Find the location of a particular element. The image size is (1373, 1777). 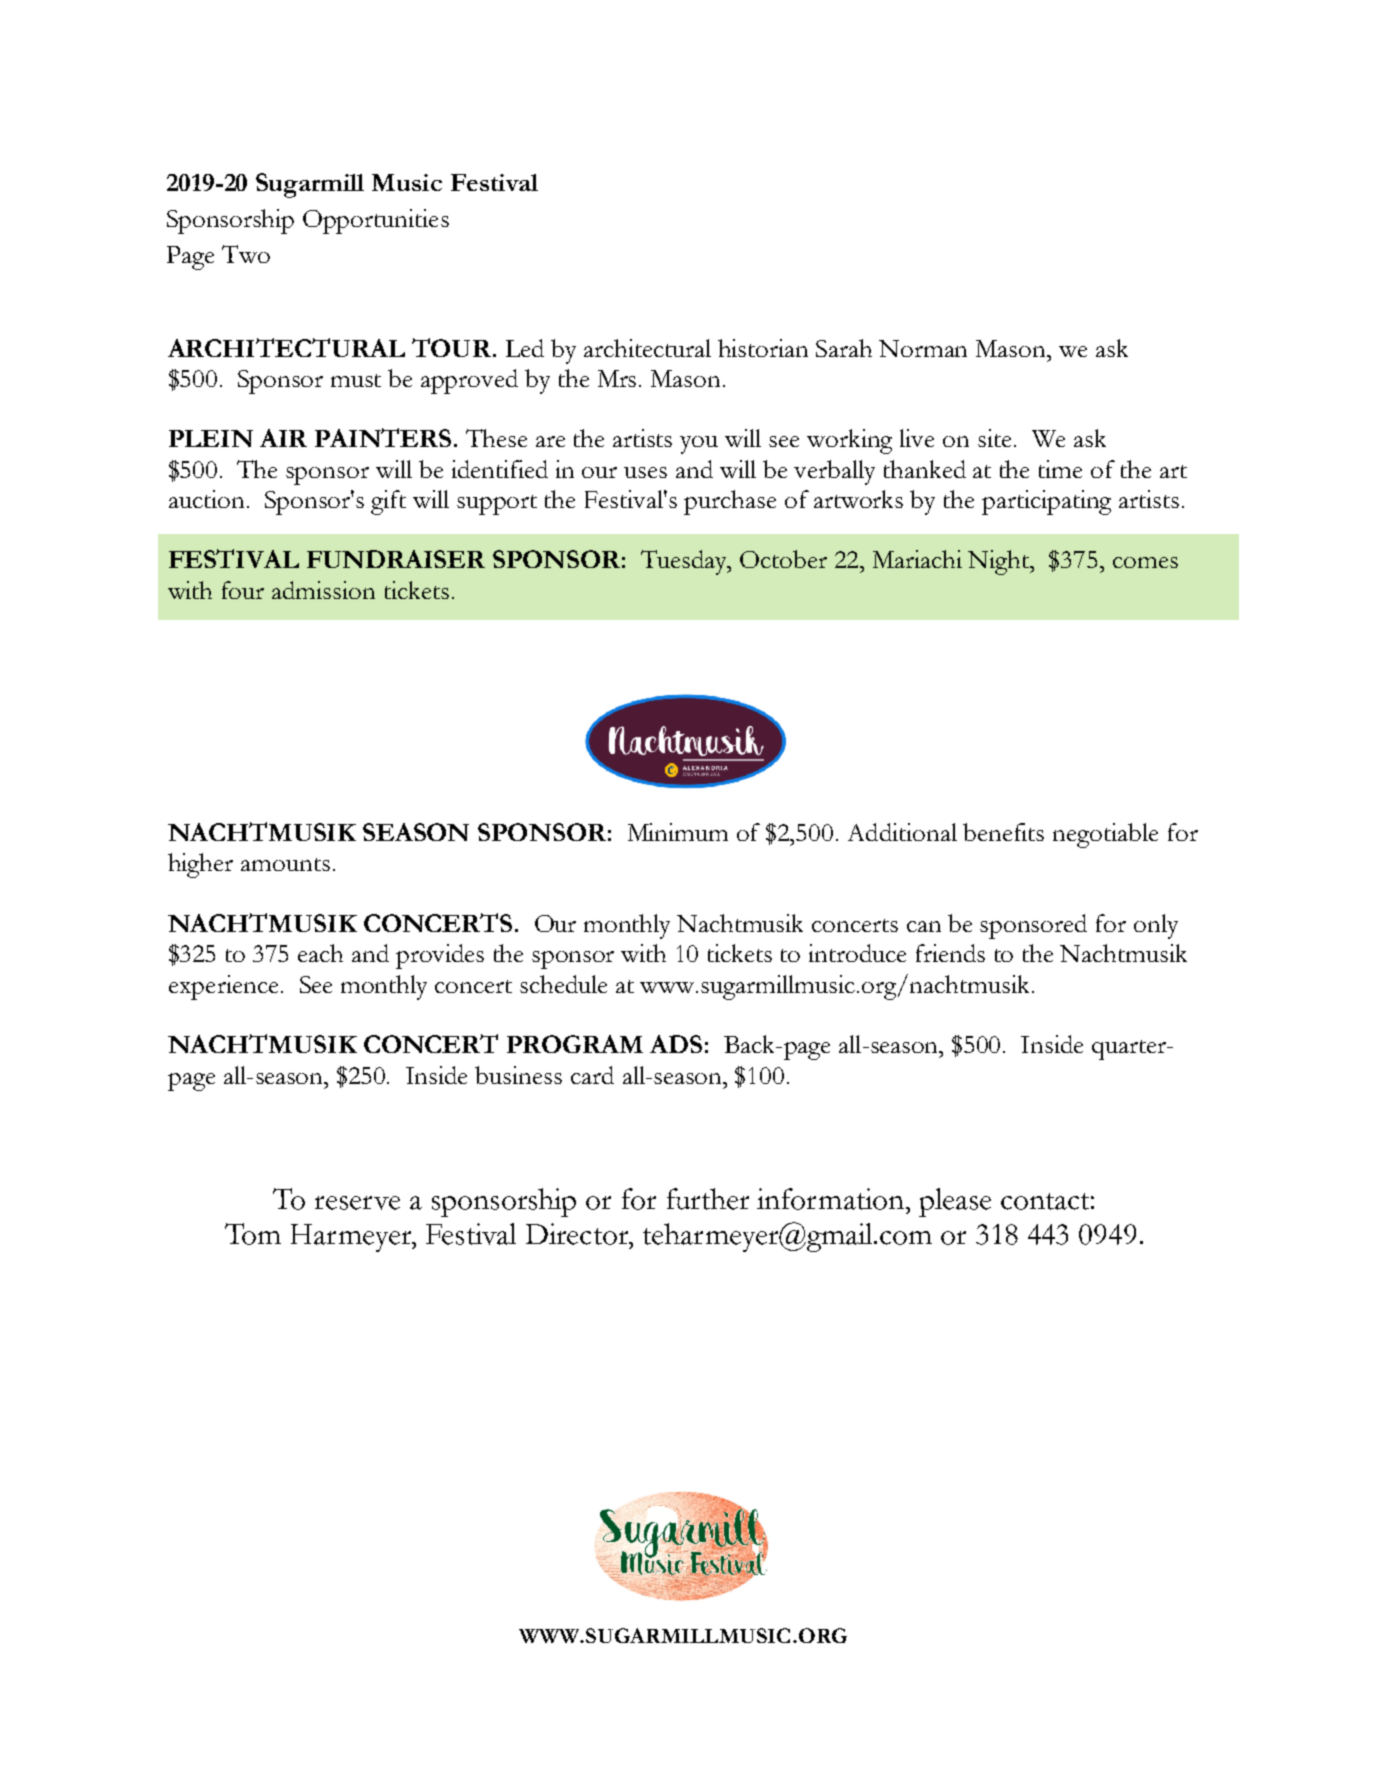

benefits is located at coordinates (1003, 832).
